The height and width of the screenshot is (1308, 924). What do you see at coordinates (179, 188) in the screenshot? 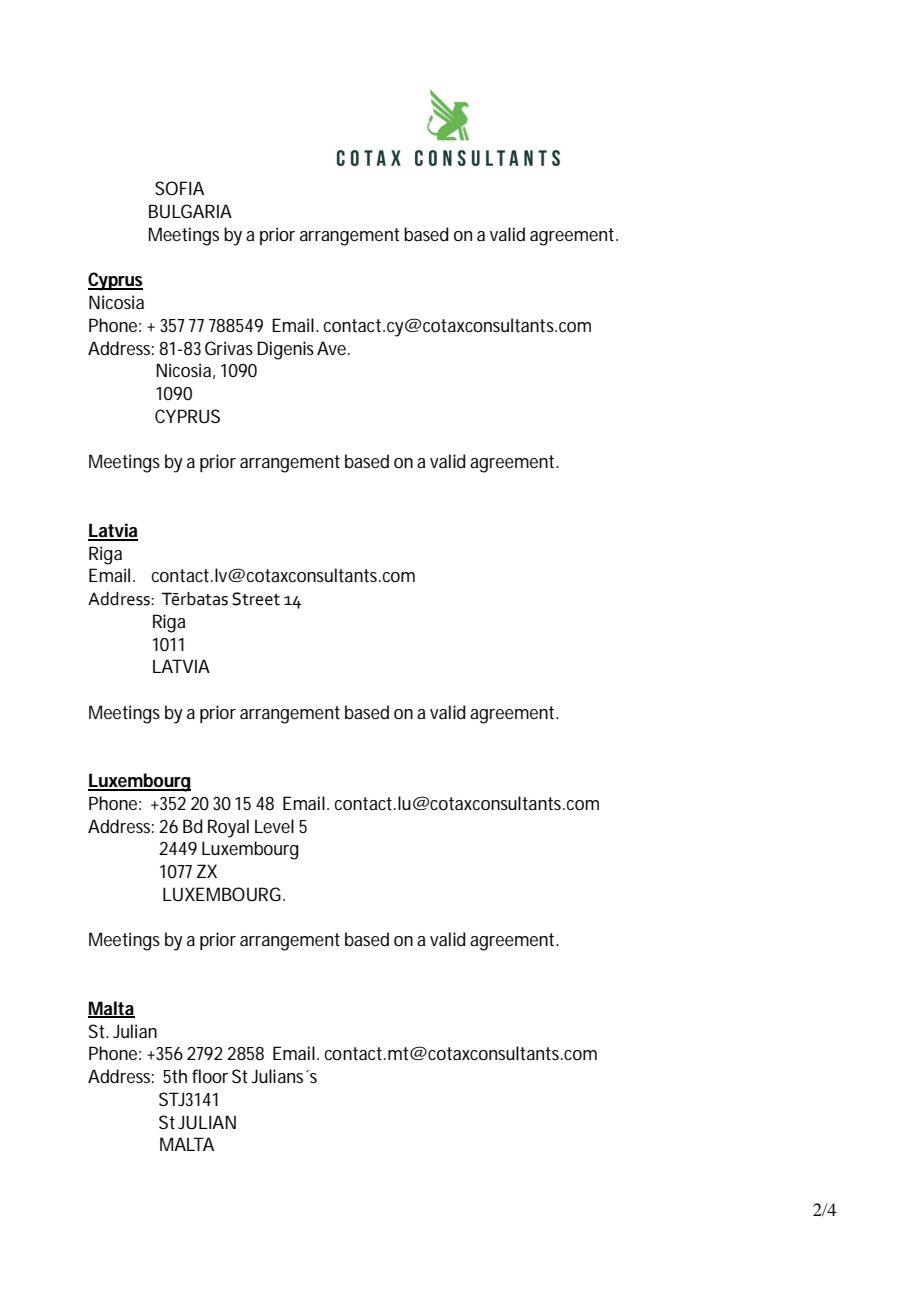
I see `SOFIA` at bounding box center [179, 188].
